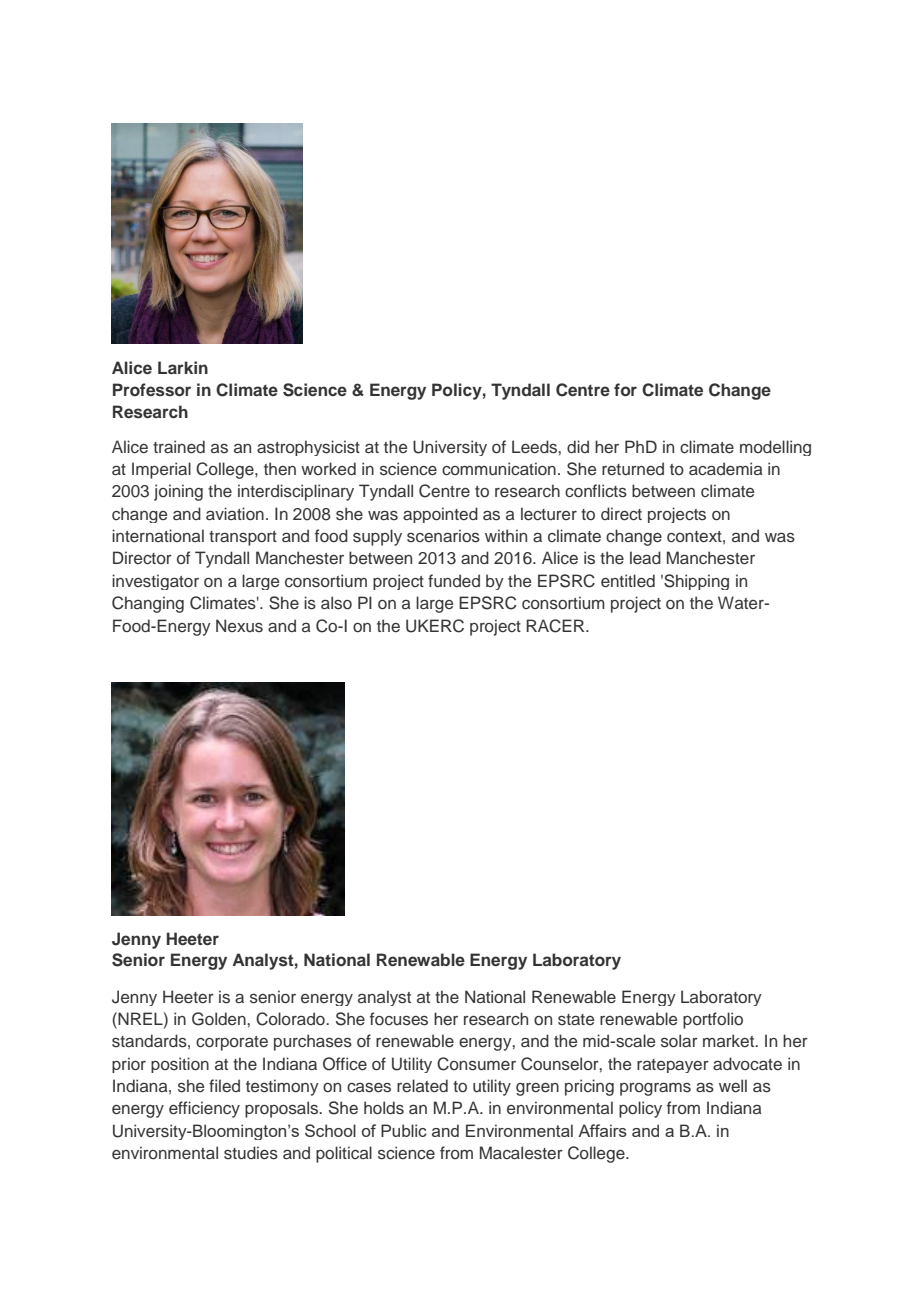  Describe the element at coordinates (628, 580) in the page. I see `entitled` at that location.
